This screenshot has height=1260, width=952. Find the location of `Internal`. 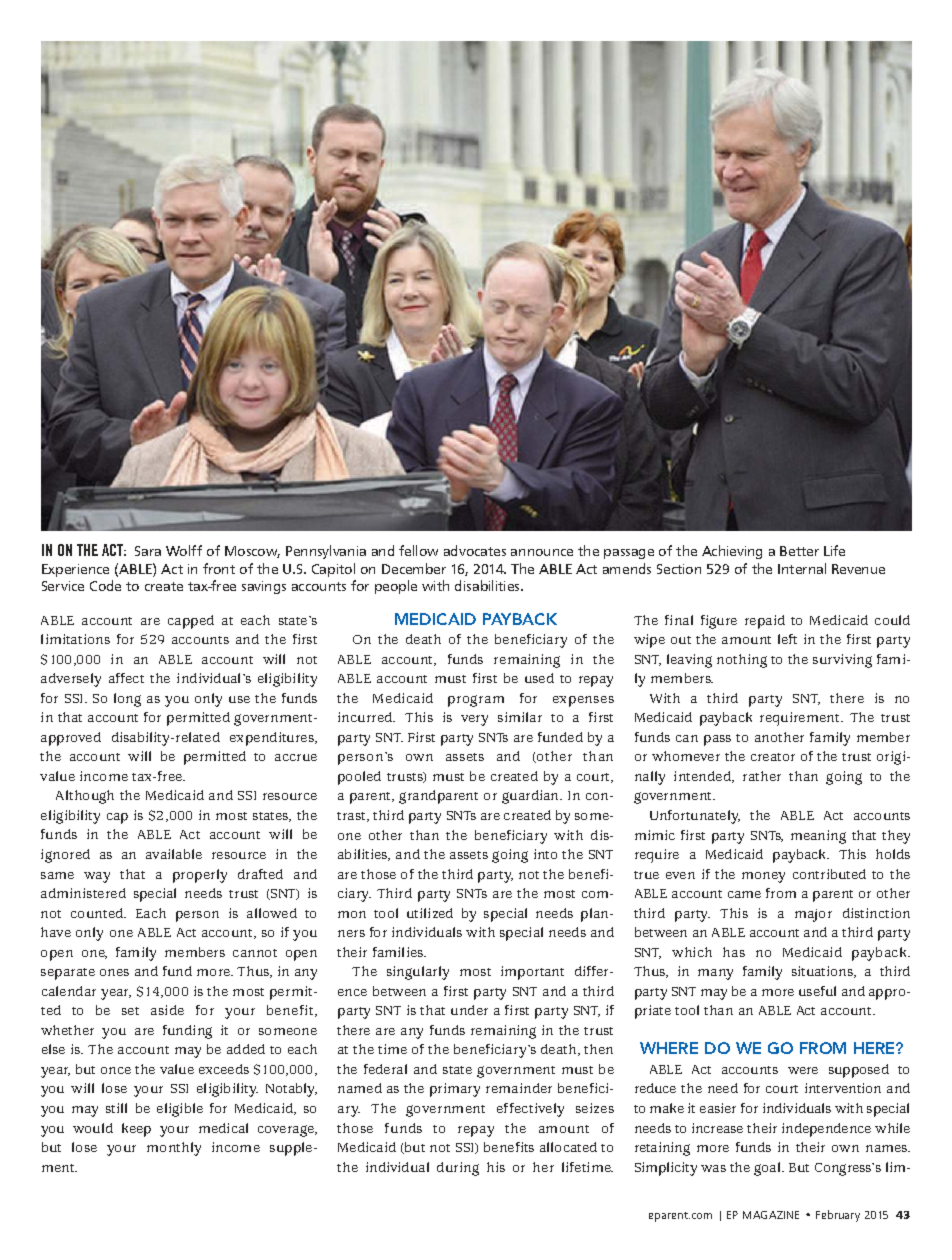

Internal is located at coordinates (802, 568).
